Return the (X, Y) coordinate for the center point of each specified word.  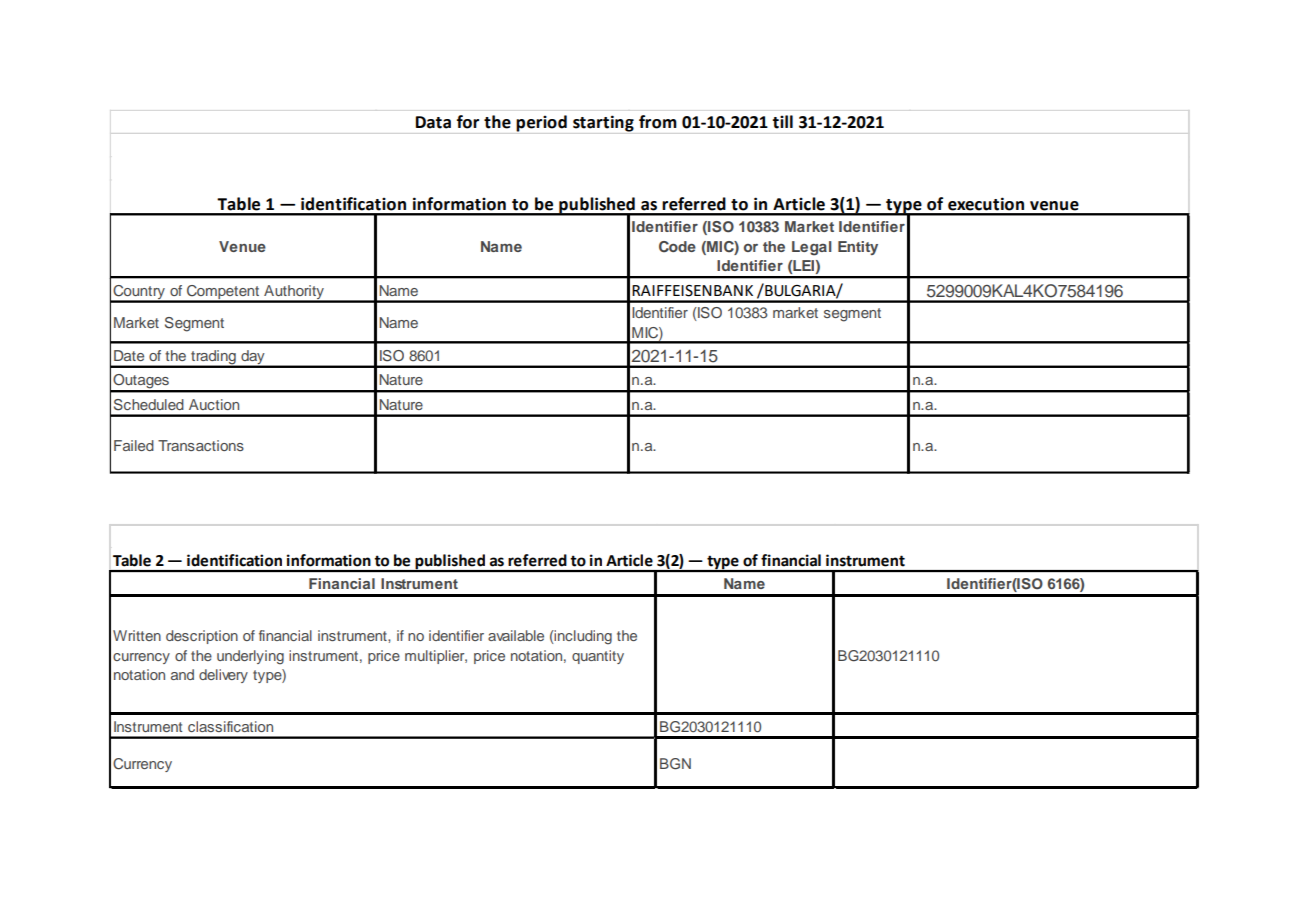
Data (433, 122)
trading (213, 358)
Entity (858, 248)
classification (230, 726)
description (202, 637)
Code (677, 247)
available (516, 635)
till (782, 122)
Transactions (201, 445)
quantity (598, 657)
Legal (812, 248)
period (541, 123)
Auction (214, 404)
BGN (675, 764)
